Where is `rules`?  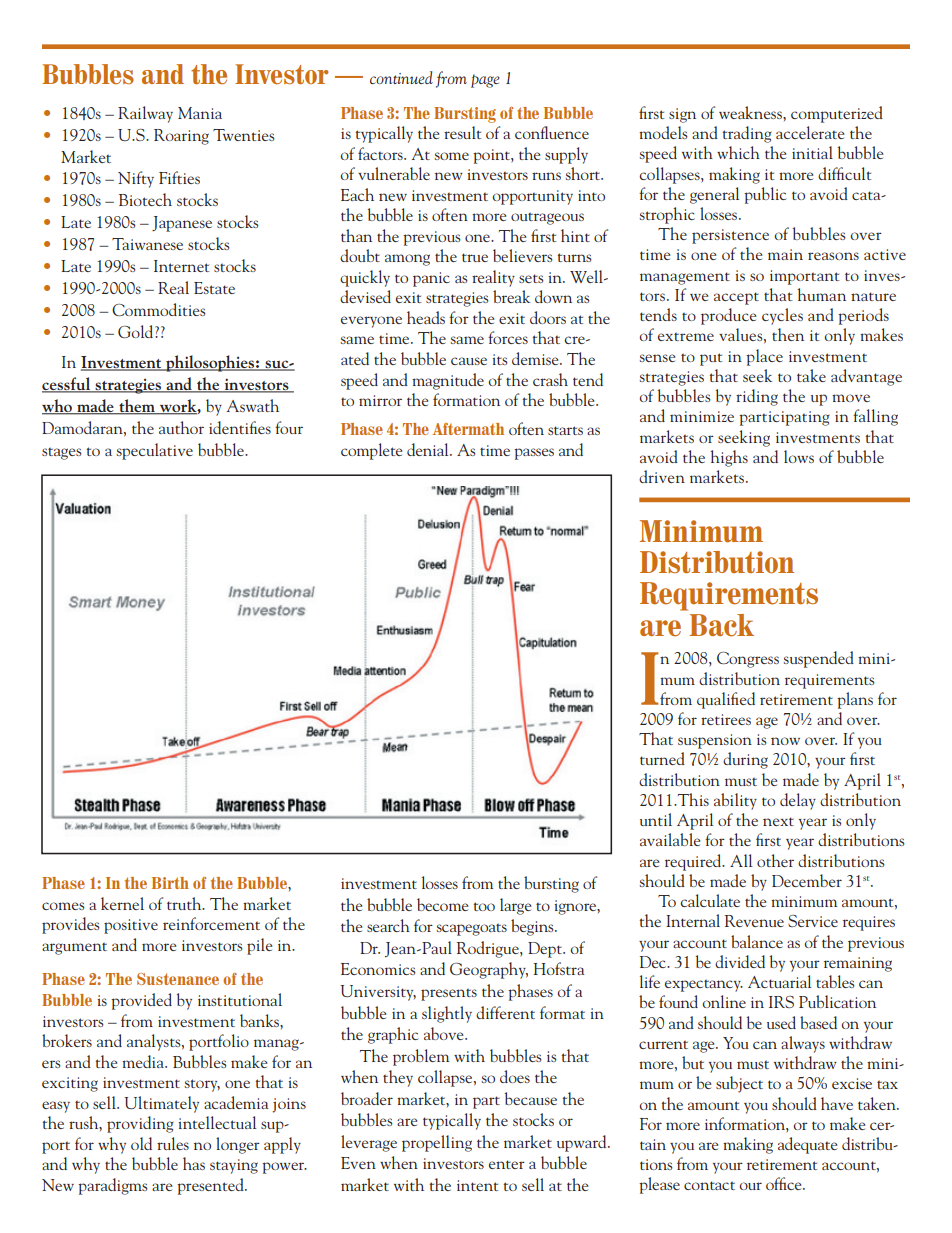
rules is located at coordinates (173, 1143).
